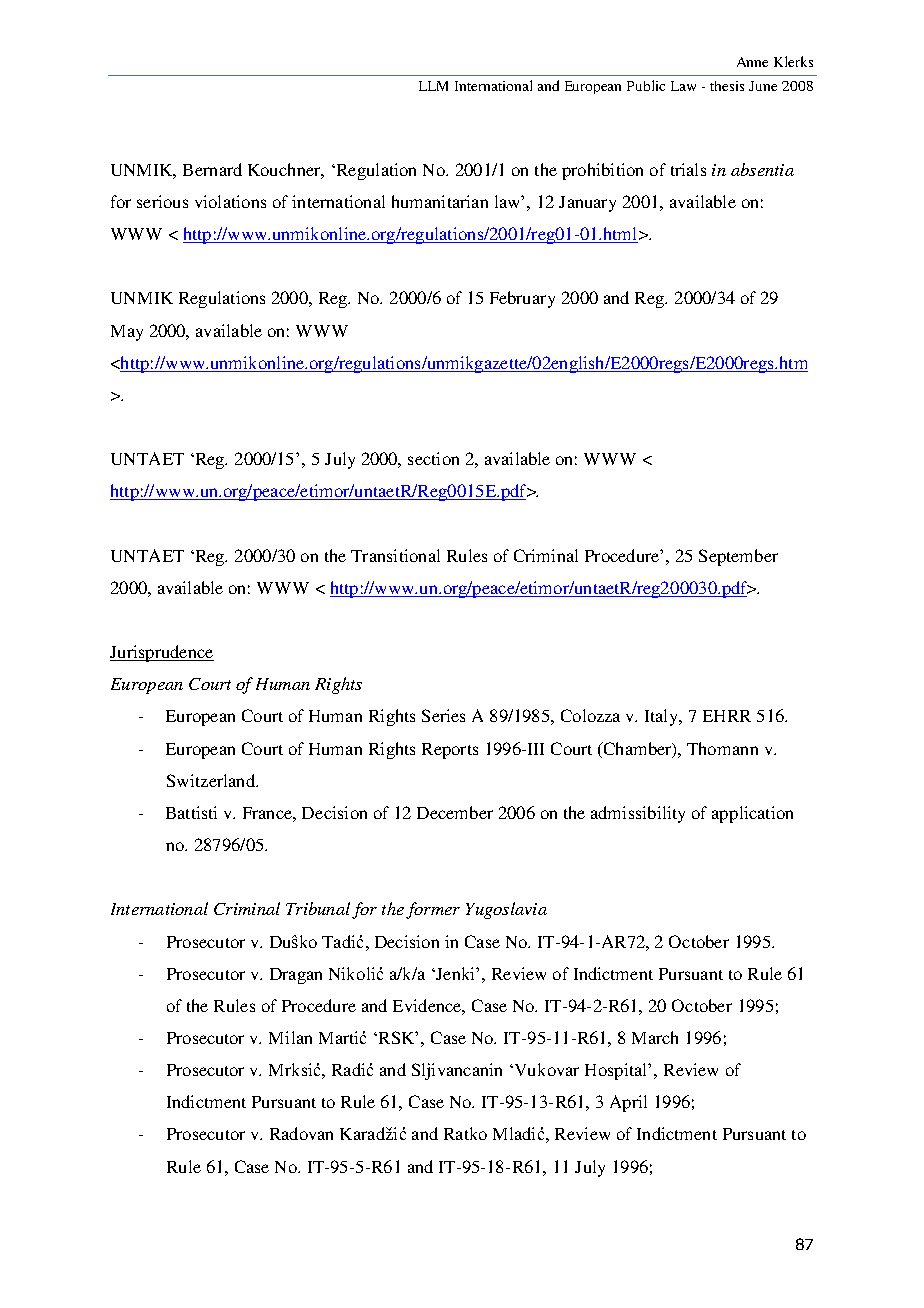 This image has width=924, height=1308. I want to click on Bernard, so click(212, 169).
